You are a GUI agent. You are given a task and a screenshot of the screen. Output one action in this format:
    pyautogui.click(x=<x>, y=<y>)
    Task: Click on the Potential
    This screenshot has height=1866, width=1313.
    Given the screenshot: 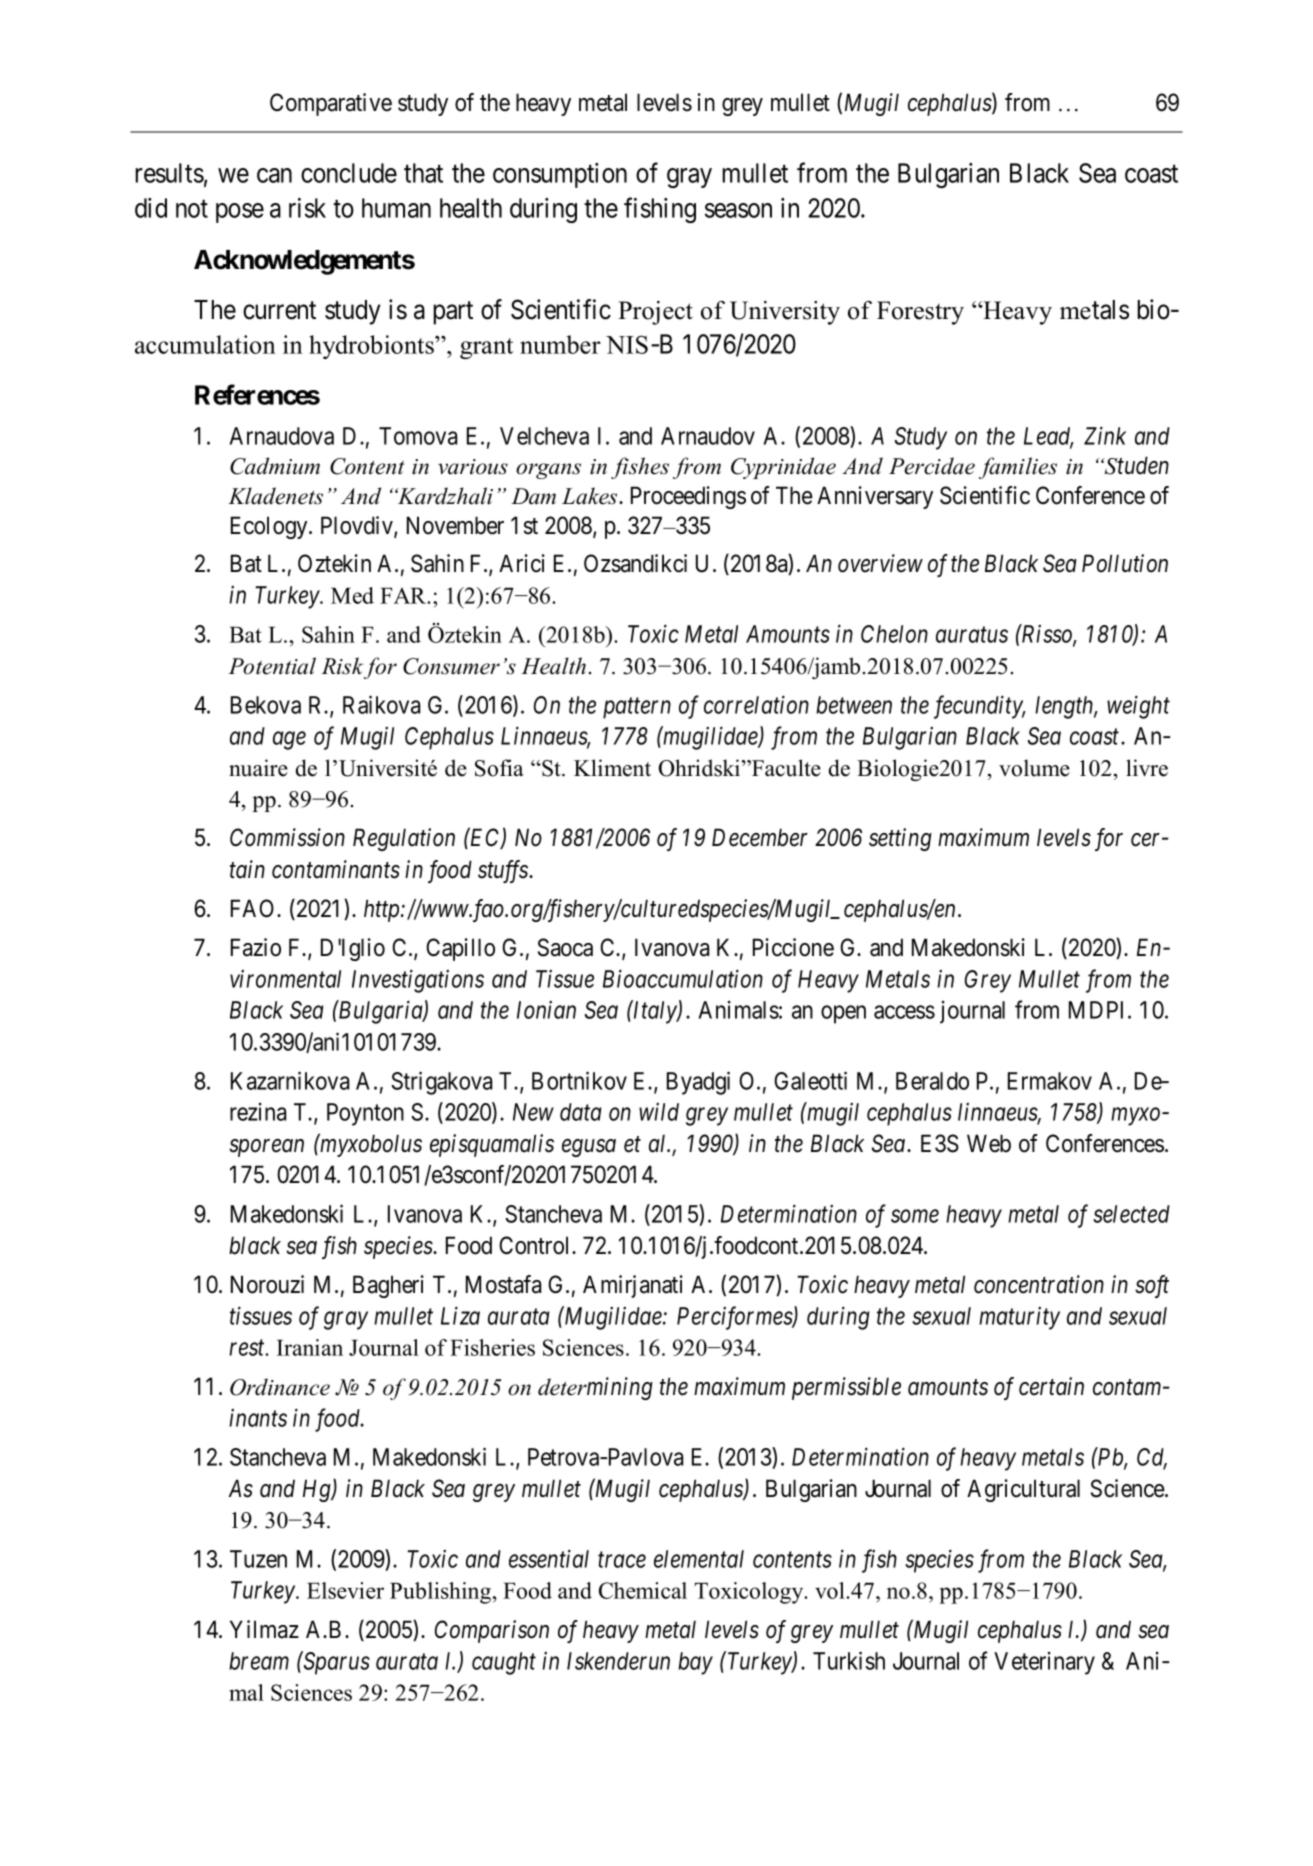 What is the action you would take?
    pyautogui.click(x=272, y=666)
